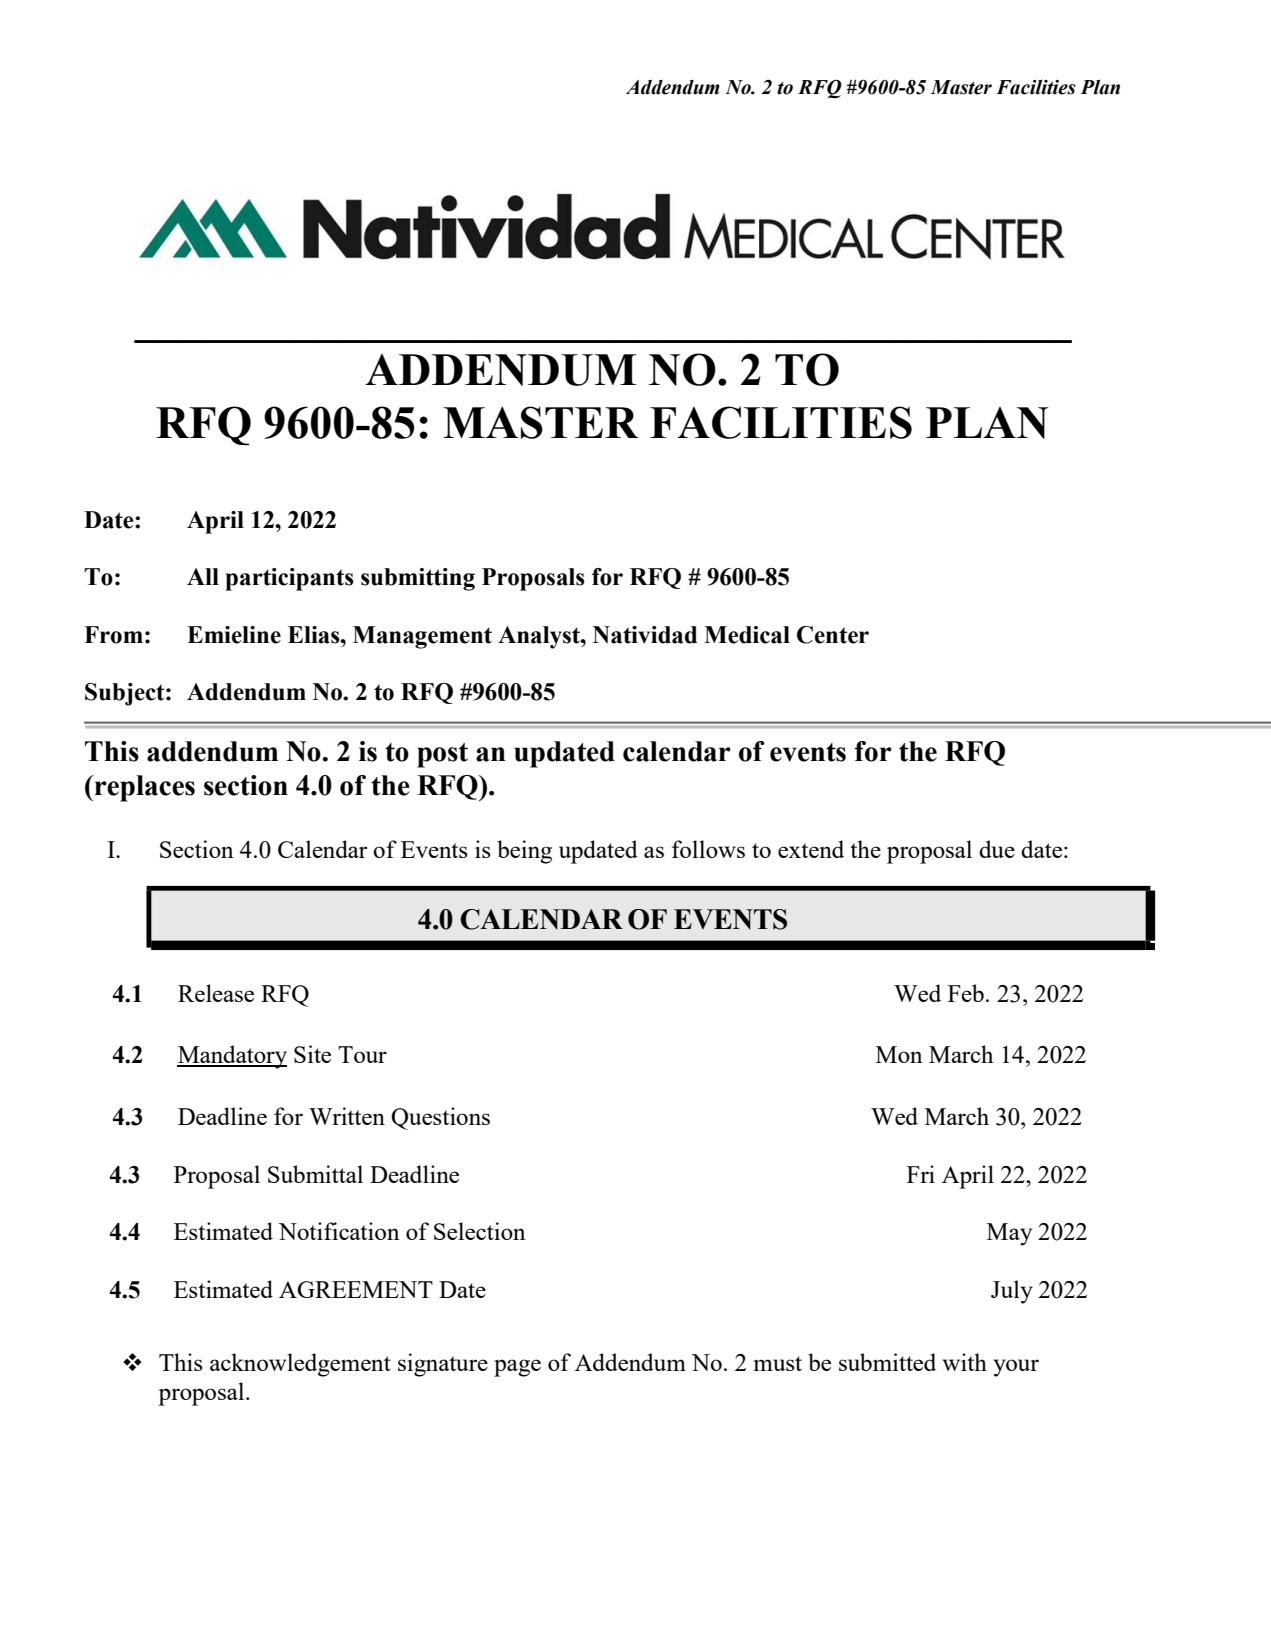 This document has width=1271, height=1644. I want to click on replaces, so click(144, 788).
